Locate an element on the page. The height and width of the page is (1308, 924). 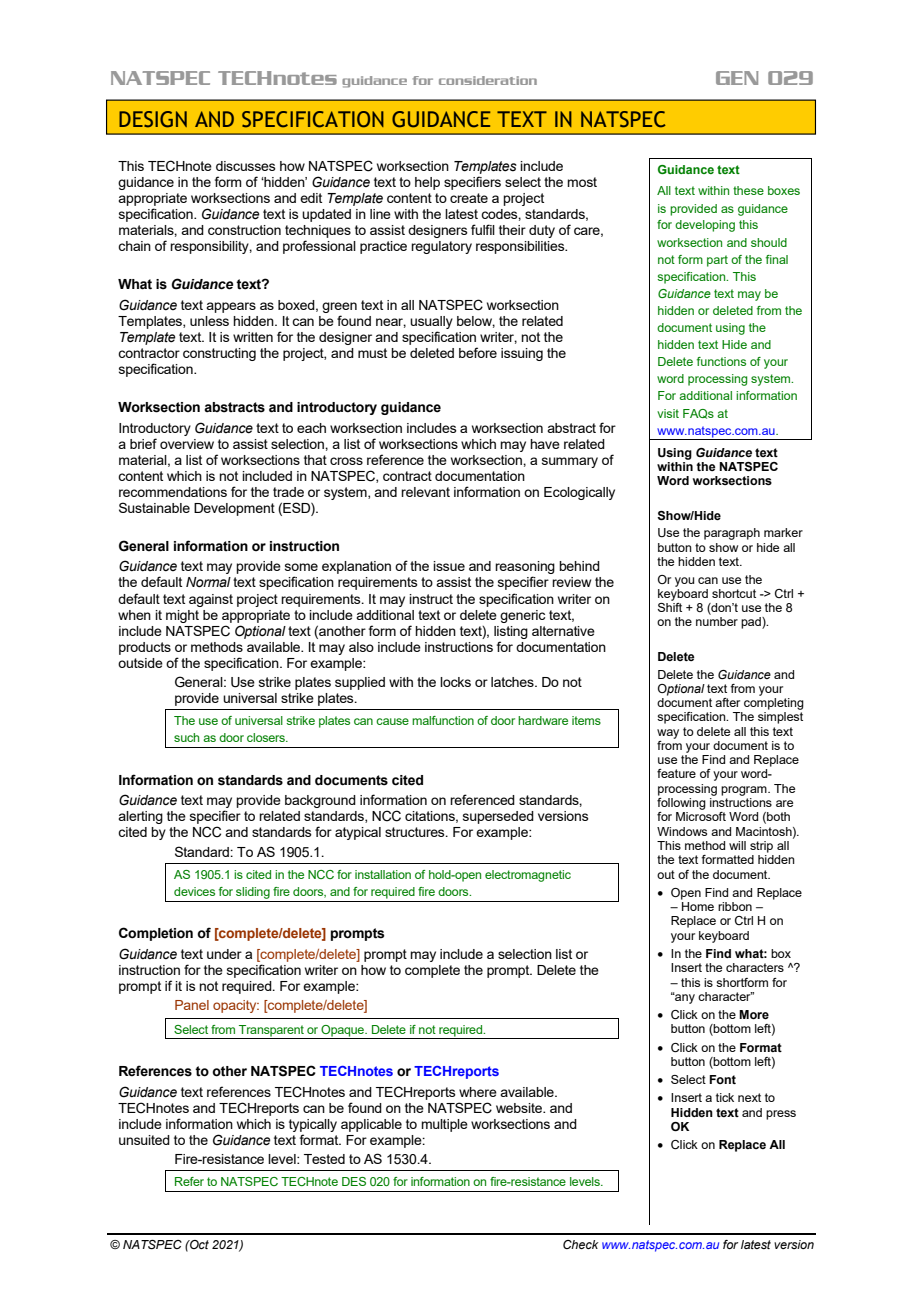
structures is located at coordinates (416, 832).
